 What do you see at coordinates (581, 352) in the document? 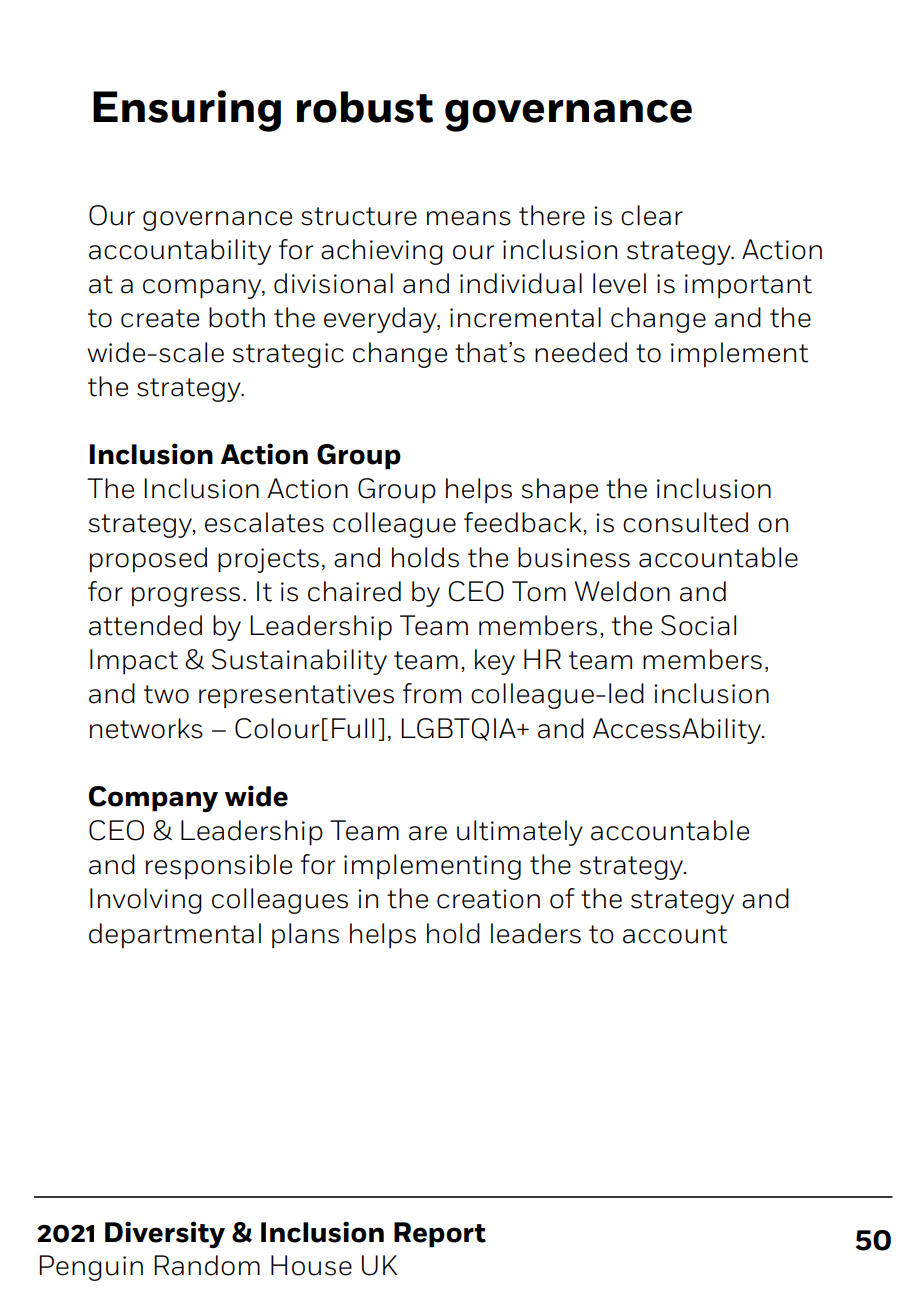
I see `needed` at bounding box center [581, 352].
